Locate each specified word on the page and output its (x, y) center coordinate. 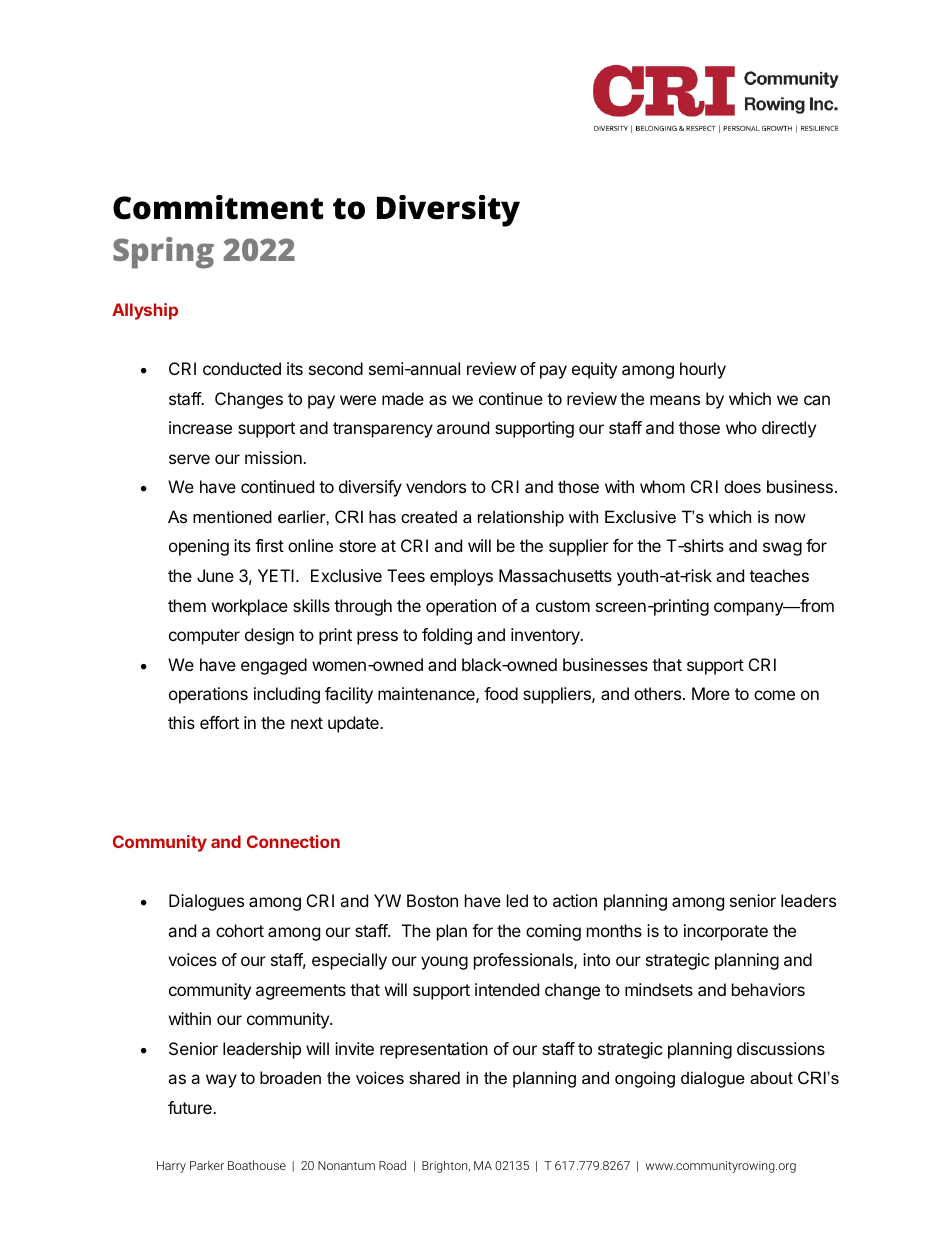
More (711, 693)
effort (219, 722)
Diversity (448, 211)
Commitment (218, 207)
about (771, 1077)
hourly (703, 370)
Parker (207, 1165)
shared (434, 1077)
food (501, 693)
